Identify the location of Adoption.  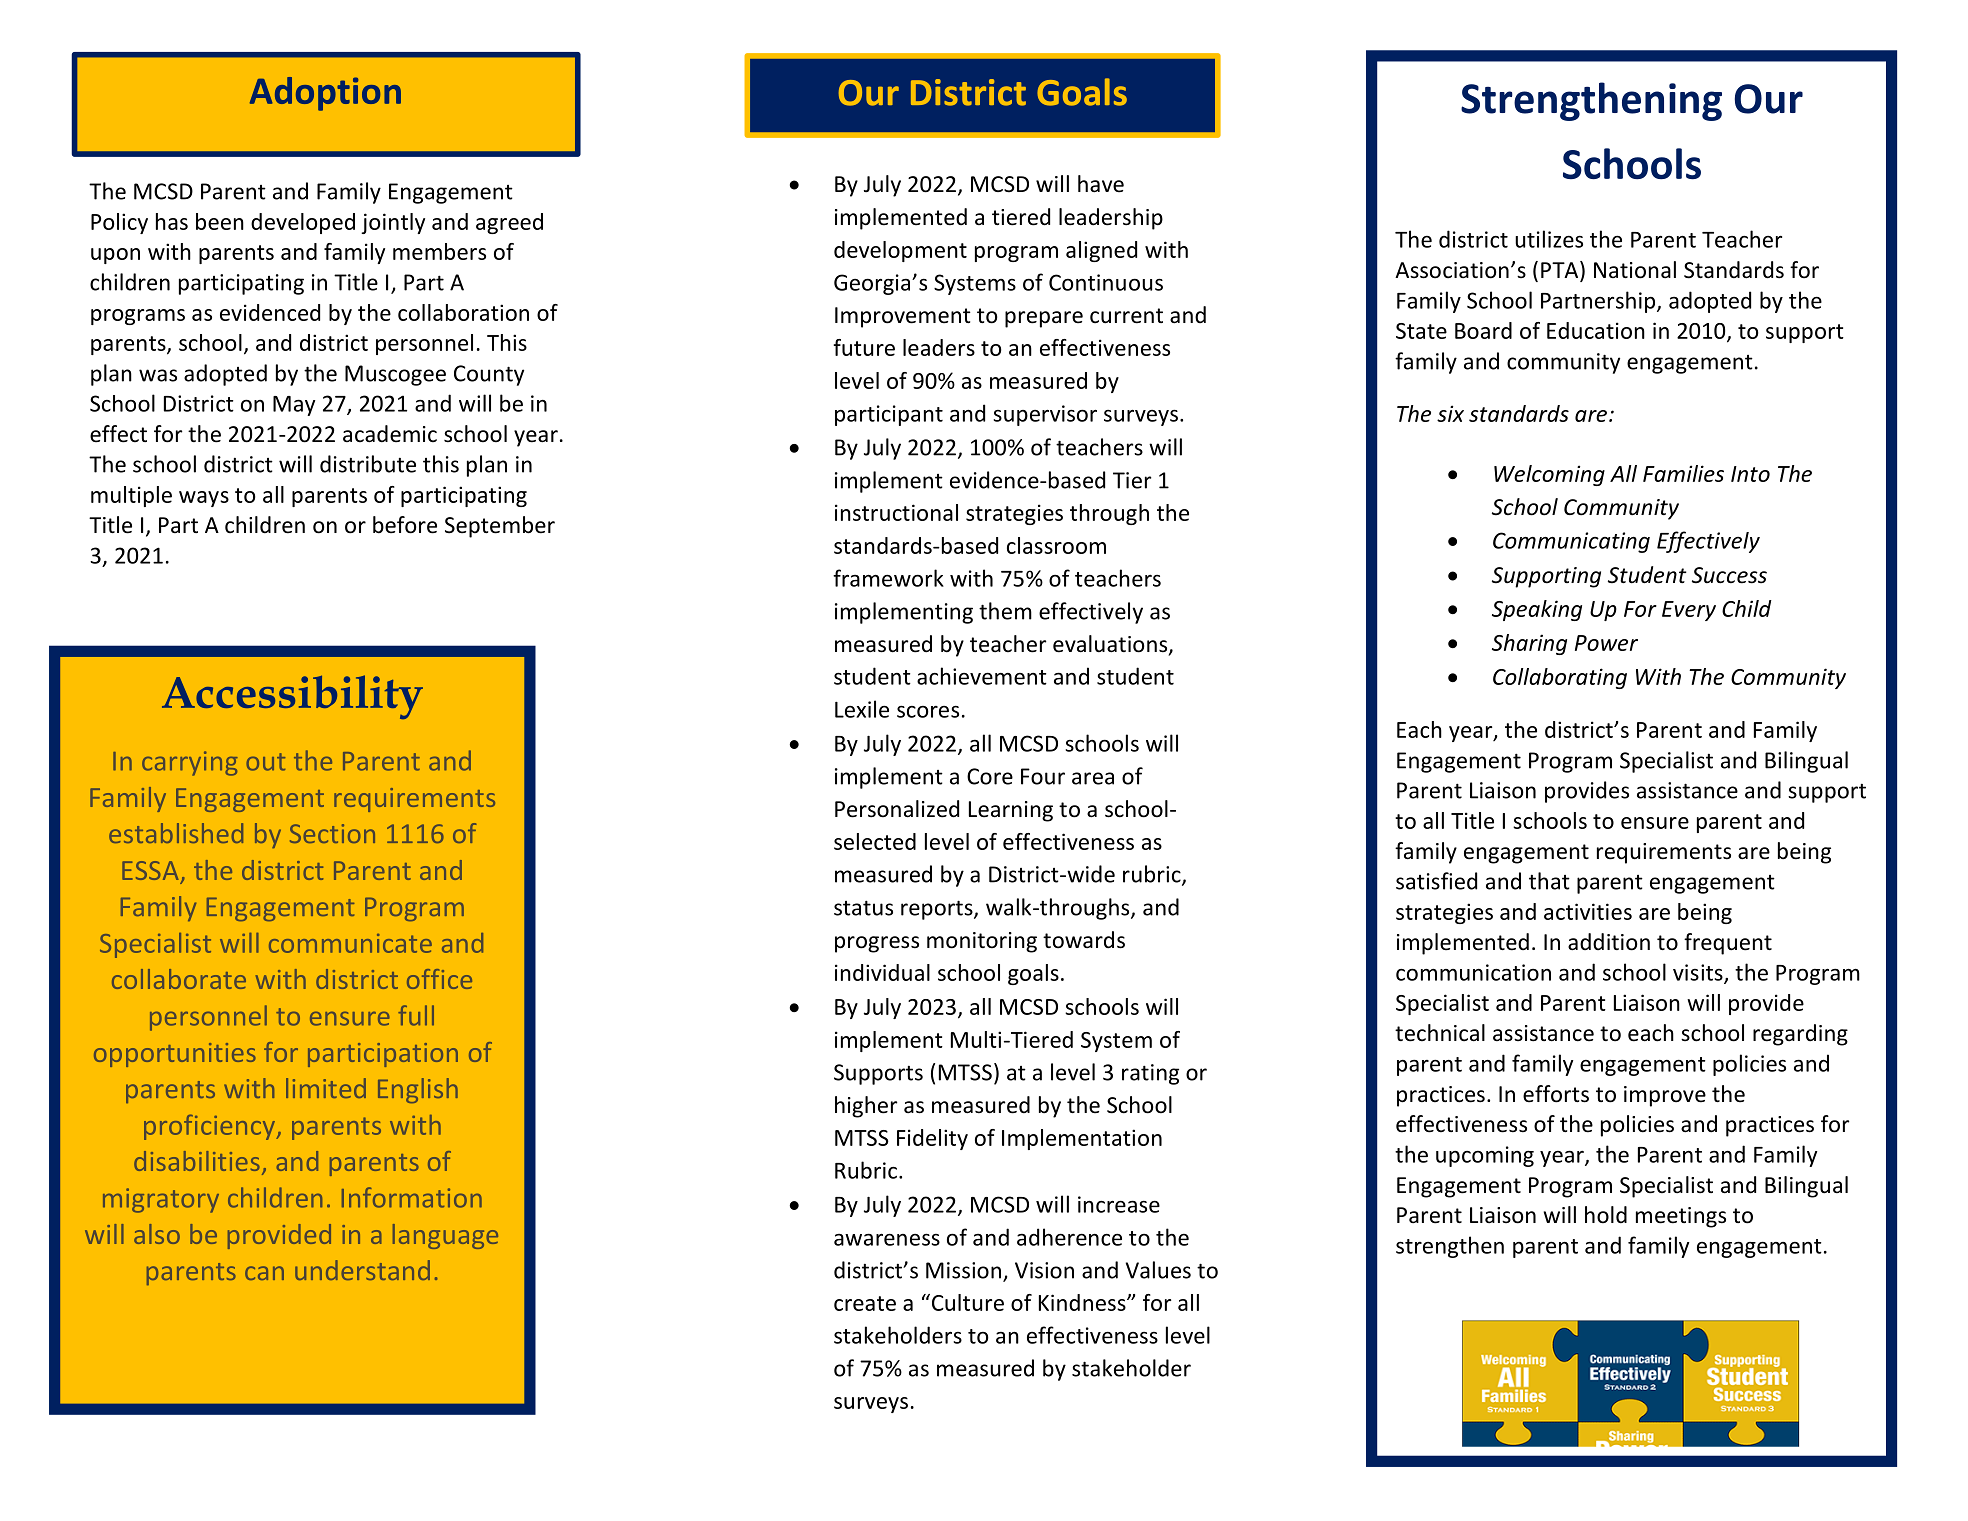
(325, 94).
